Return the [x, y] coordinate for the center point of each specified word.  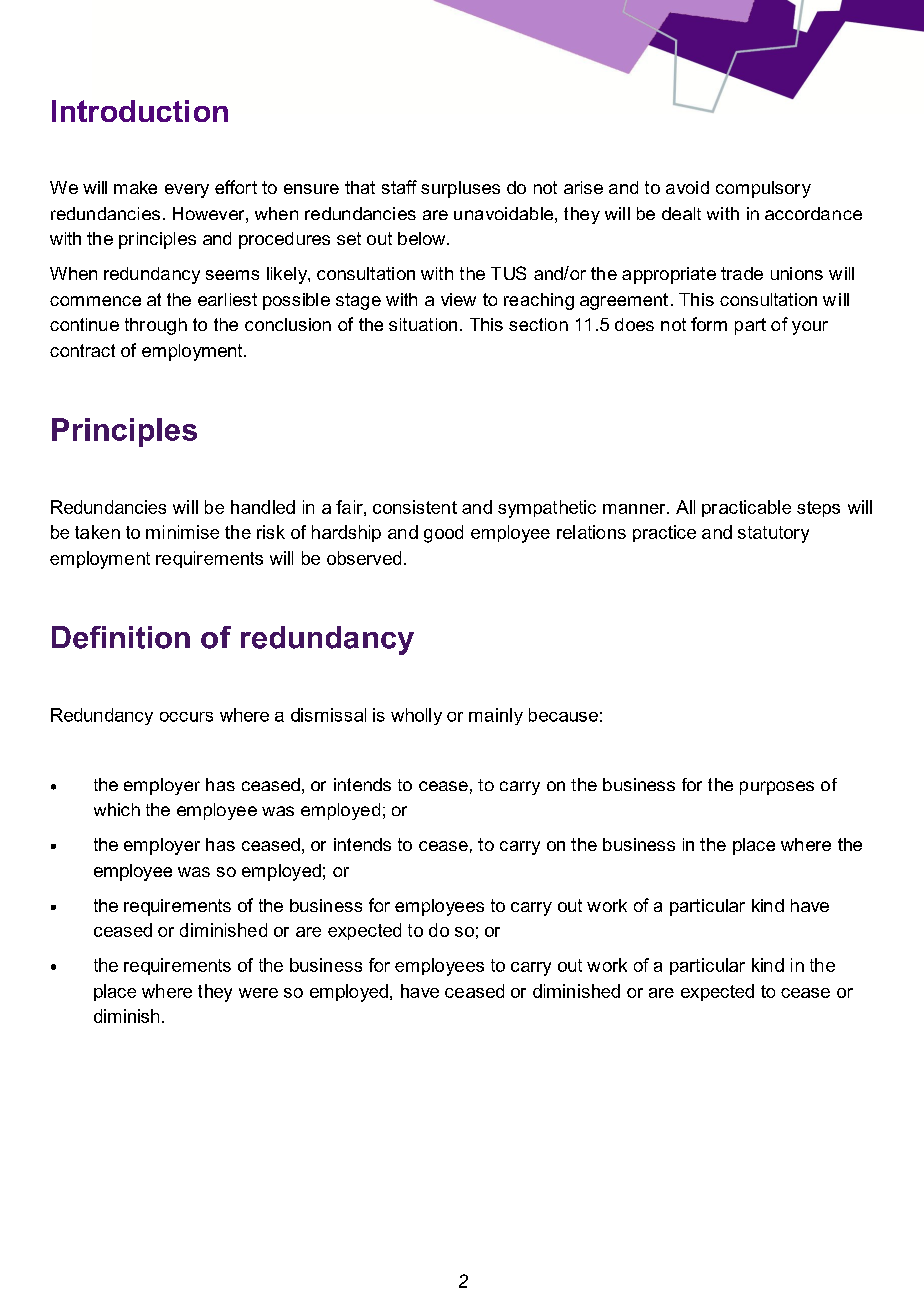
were [258, 993]
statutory [773, 534]
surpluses [460, 189]
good [443, 534]
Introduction [140, 111]
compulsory [763, 189]
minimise [182, 532]
